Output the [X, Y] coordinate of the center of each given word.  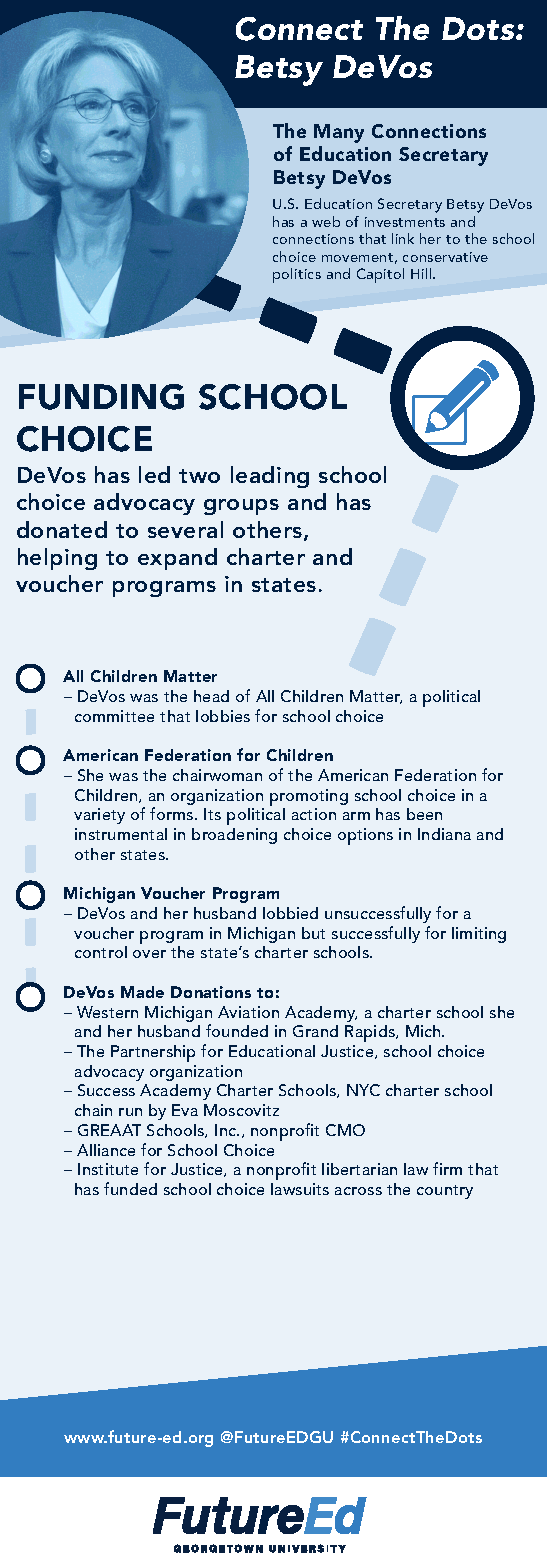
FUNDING [101, 397]
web [326, 221]
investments [405, 222]
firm [447, 1168]
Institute [108, 1169]
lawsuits [300, 1189]
